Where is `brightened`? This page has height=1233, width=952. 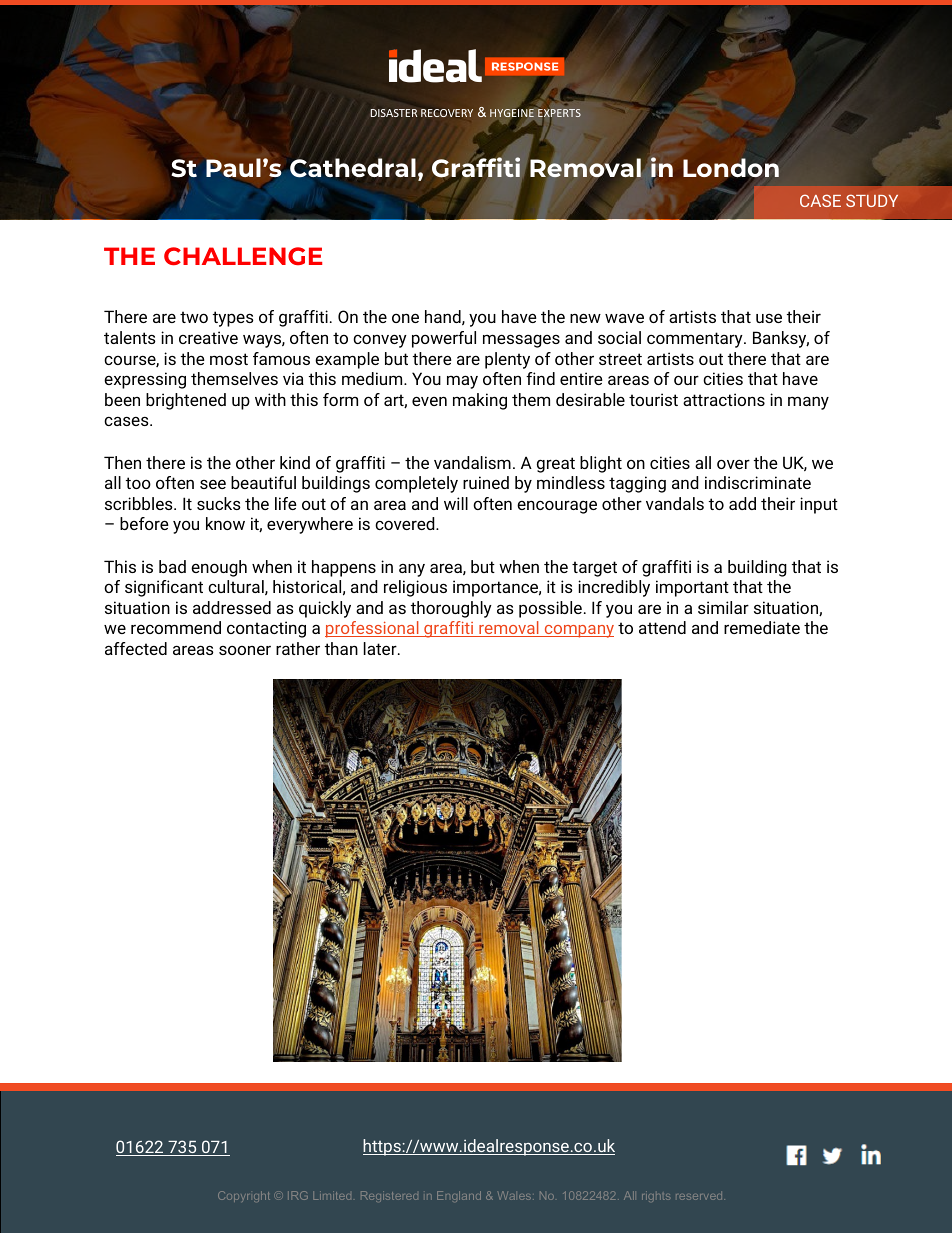
brightened is located at coordinates (186, 401).
